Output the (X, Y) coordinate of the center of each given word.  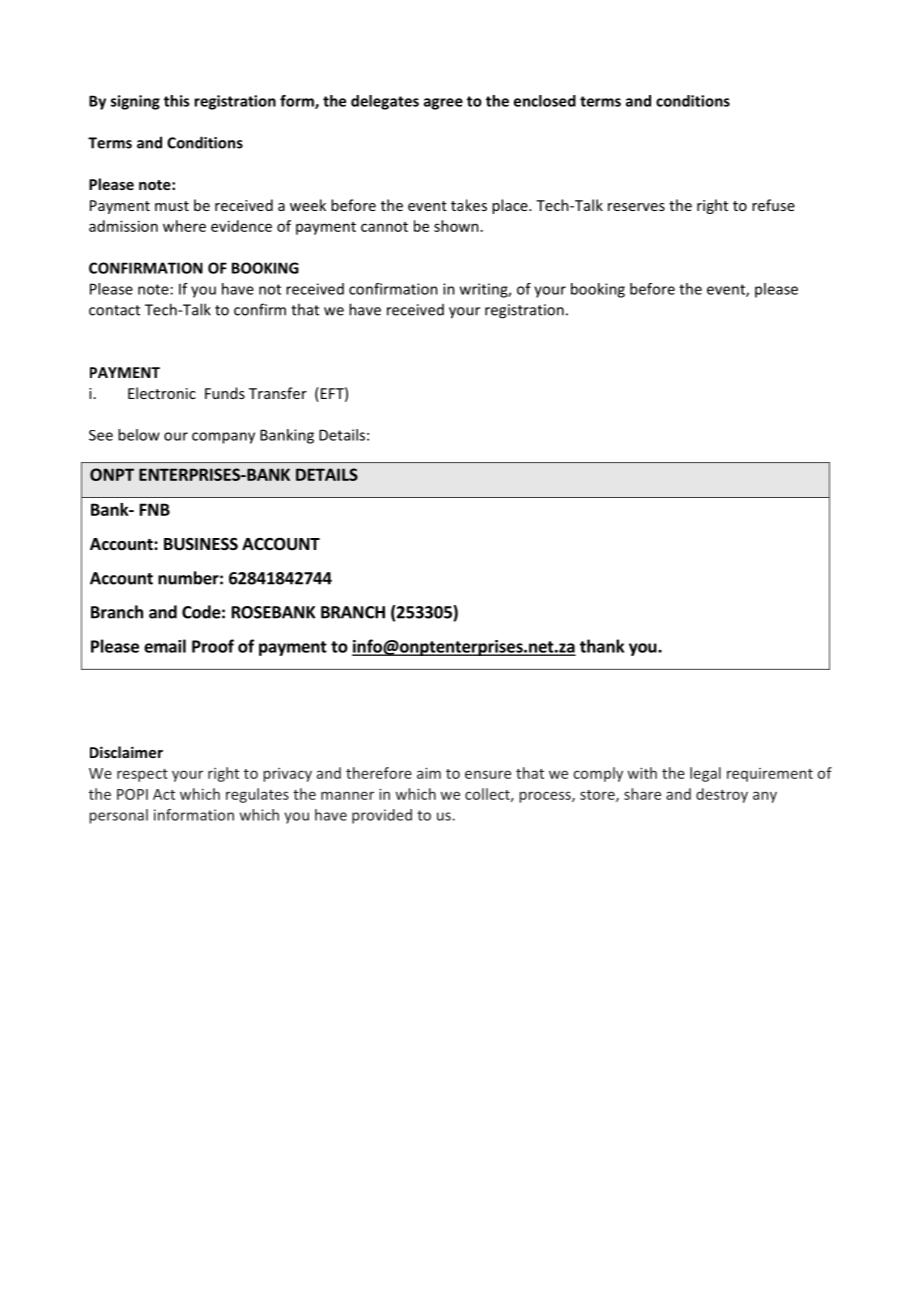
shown (456, 226)
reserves (636, 207)
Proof (213, 646)
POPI (132, 794)
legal (705, 774)
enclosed (545, 101)
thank (602, 646)
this (176, 101)
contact (114, 310)
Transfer (278, 393)
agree (443, 104)
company (223, 438)
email (165, 646)
